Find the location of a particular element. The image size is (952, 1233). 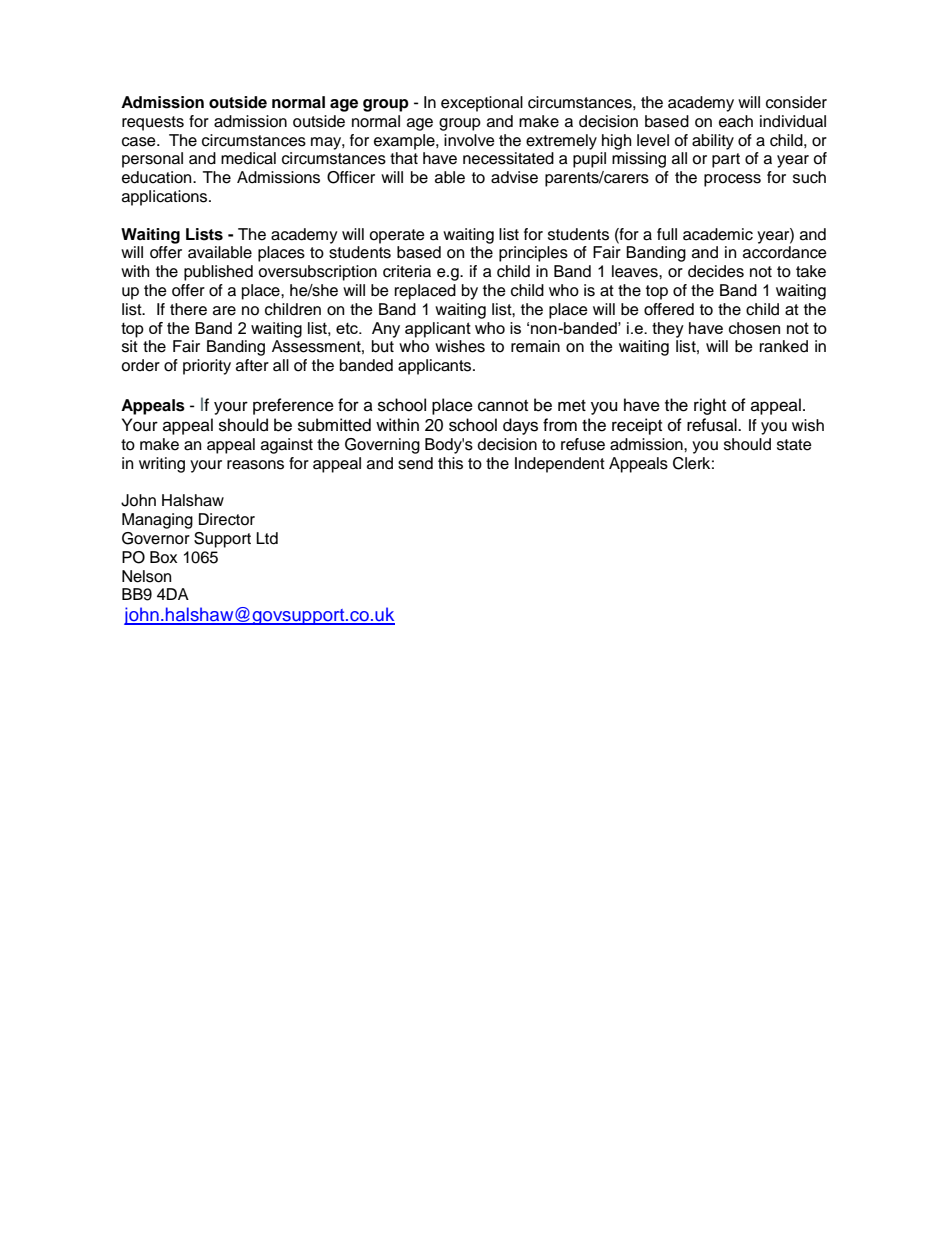

each is located at coordinates (736, 121).
